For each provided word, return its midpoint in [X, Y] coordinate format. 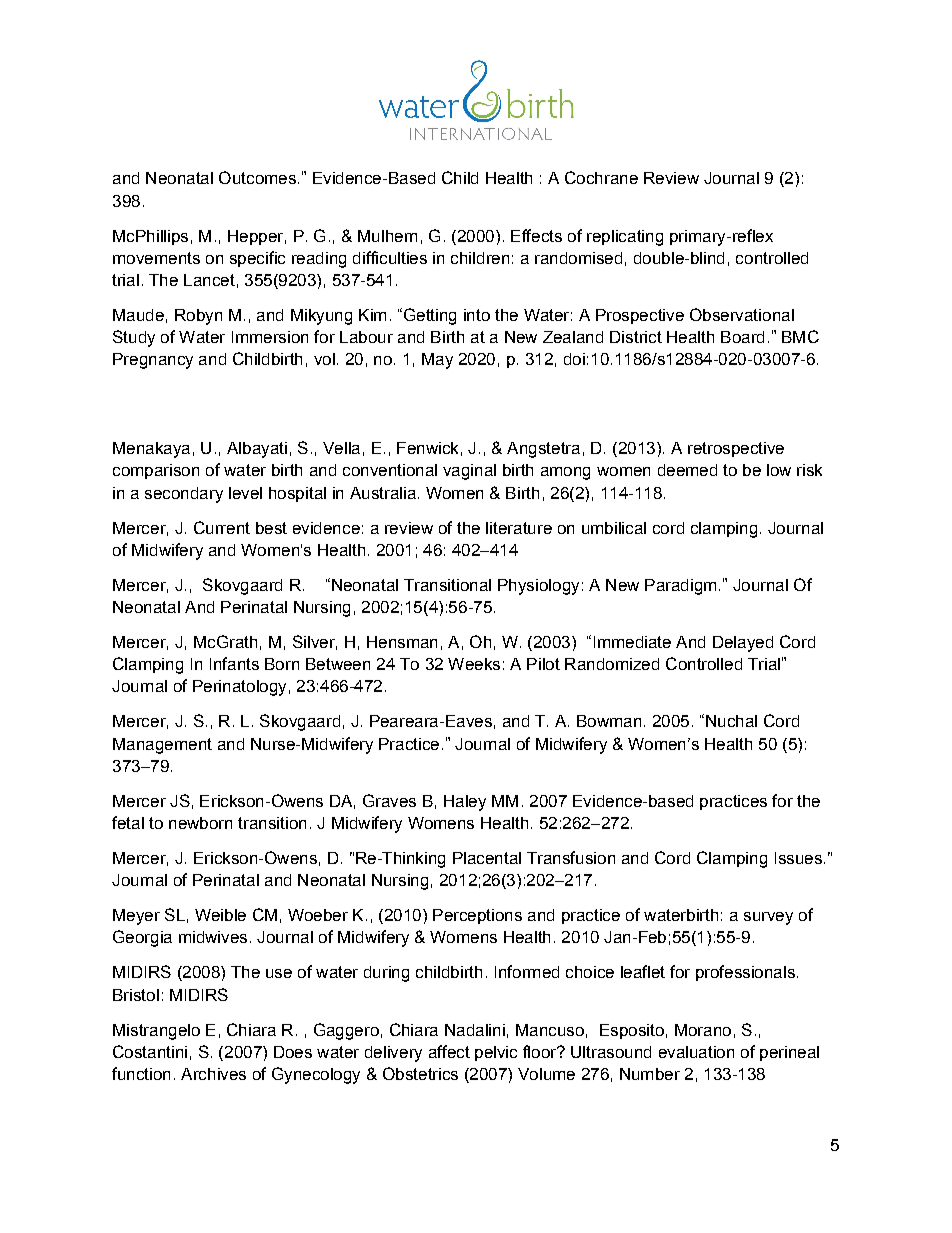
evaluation [696, 1052]
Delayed [743, 644]
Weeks [474, 664]
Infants [234, 663]
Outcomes [257, 177]
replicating [625, 238]
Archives [213, 1074]
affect [449, 1051]
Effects [536, 235]
